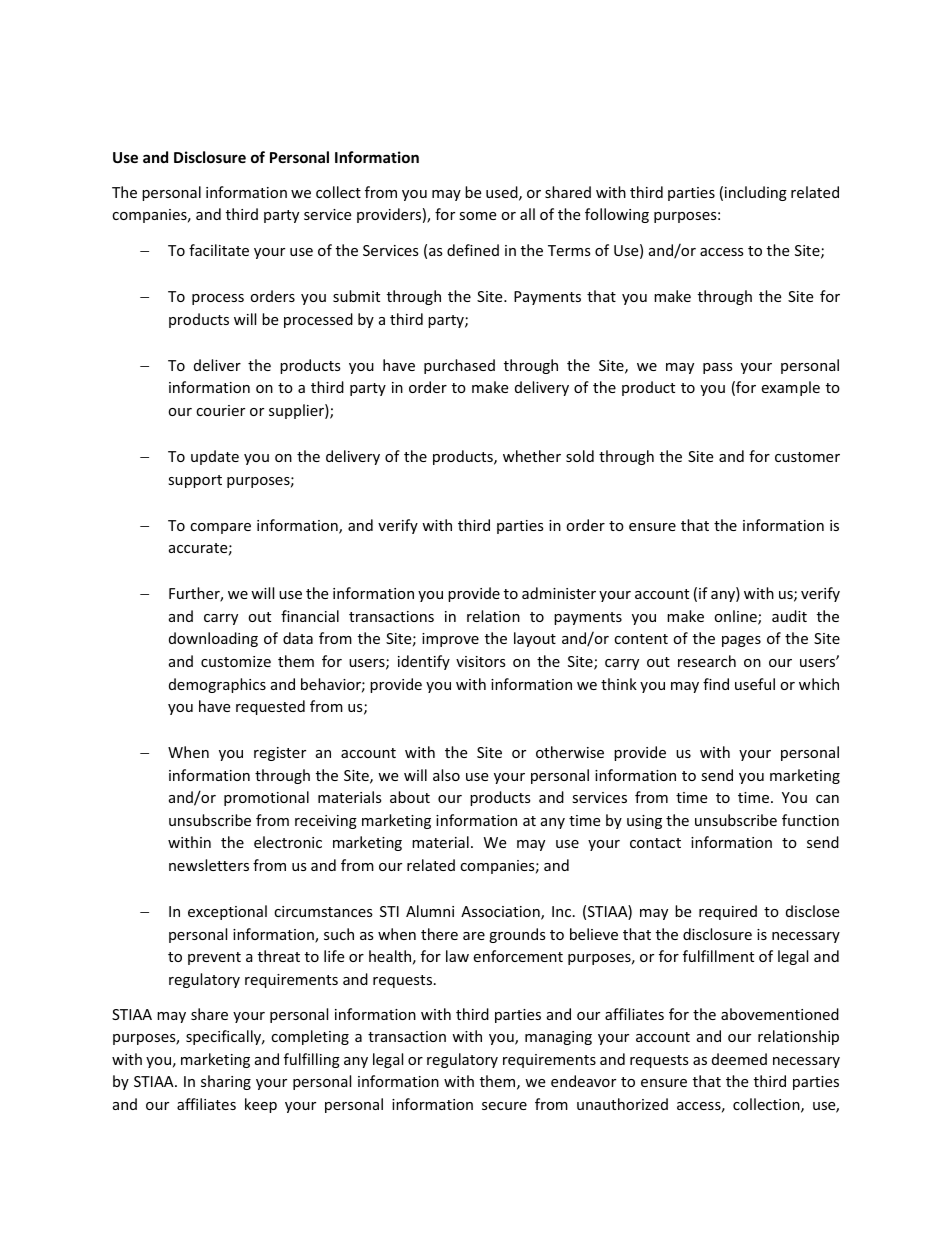  What do you see at coordinates (739, 1059) in the screenshot?
I see `deemed` at bounding box center [739, 1059].
